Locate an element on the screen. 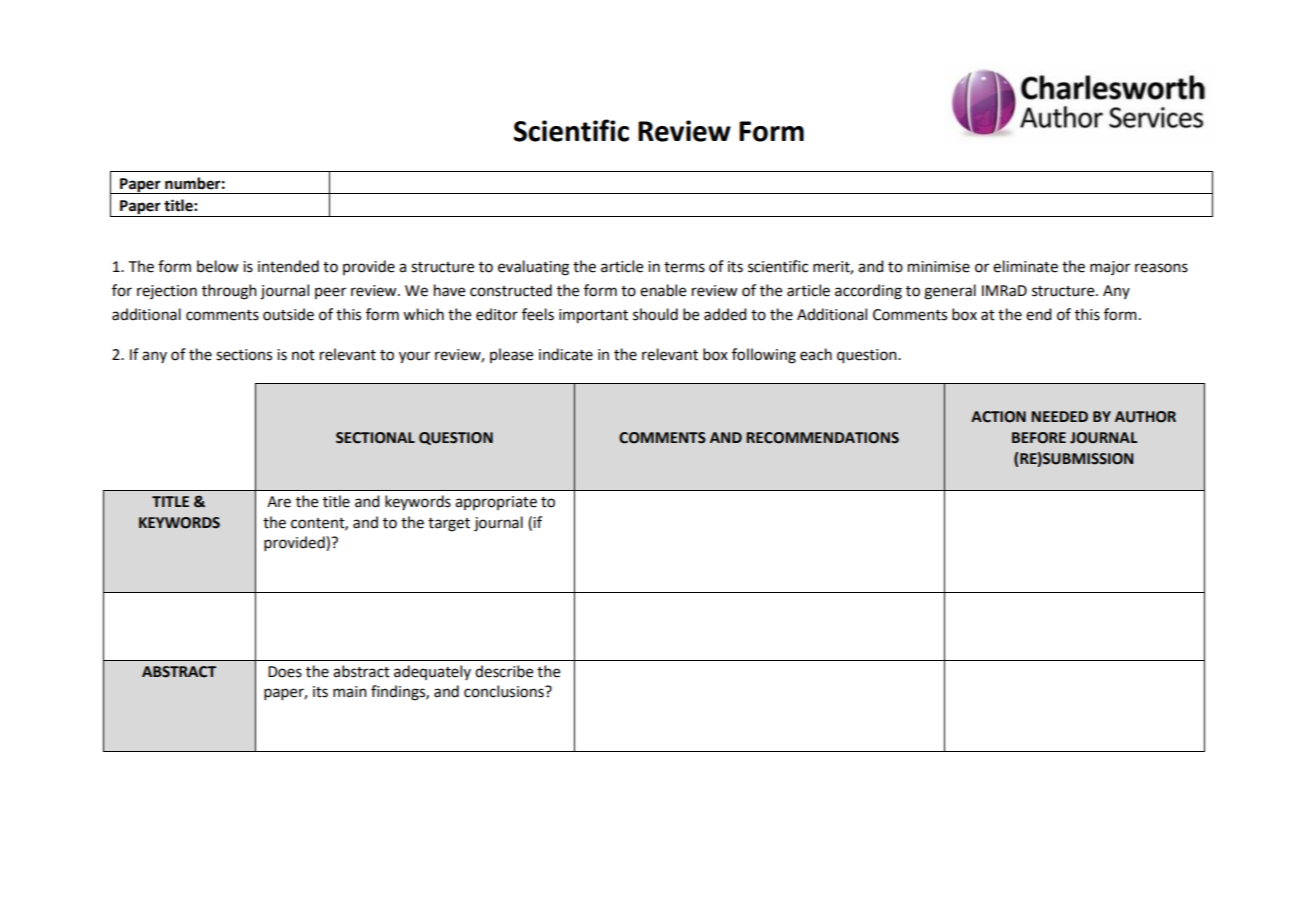 The image size is (1308, 924). eliminate is located at coordinates (1025, 266).
